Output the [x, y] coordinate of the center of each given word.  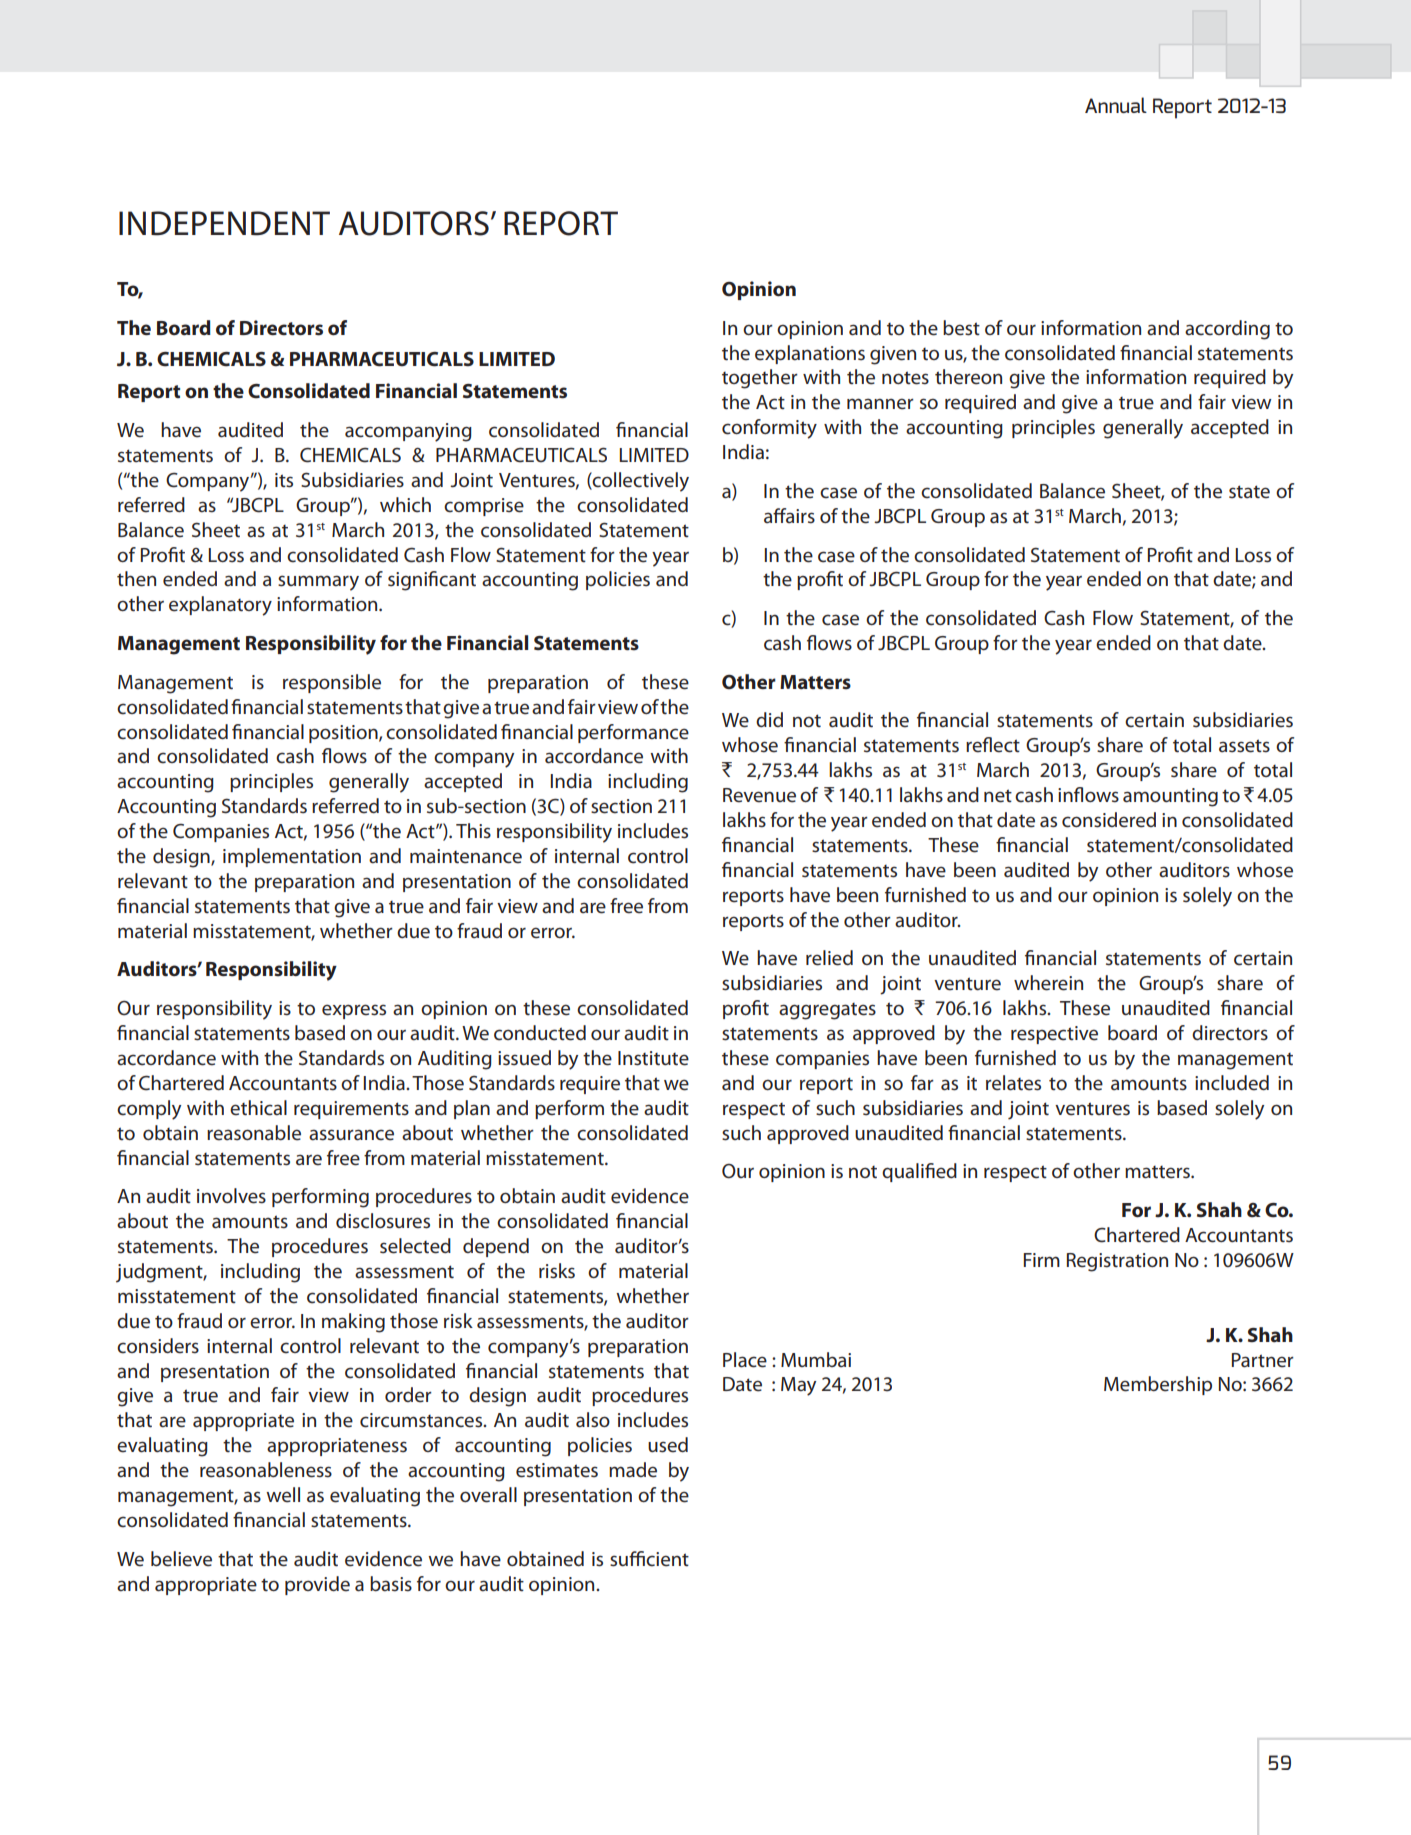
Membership [1158, 1385]
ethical [258, 1108]
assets [1244, 746]
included [1232, 1083]
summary [318, 583]
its [284, 480]
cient [667, 1559]
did [769, 719]
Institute [653, 1058]
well [283, 1495]
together [760, 379]
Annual [1116, 105]
